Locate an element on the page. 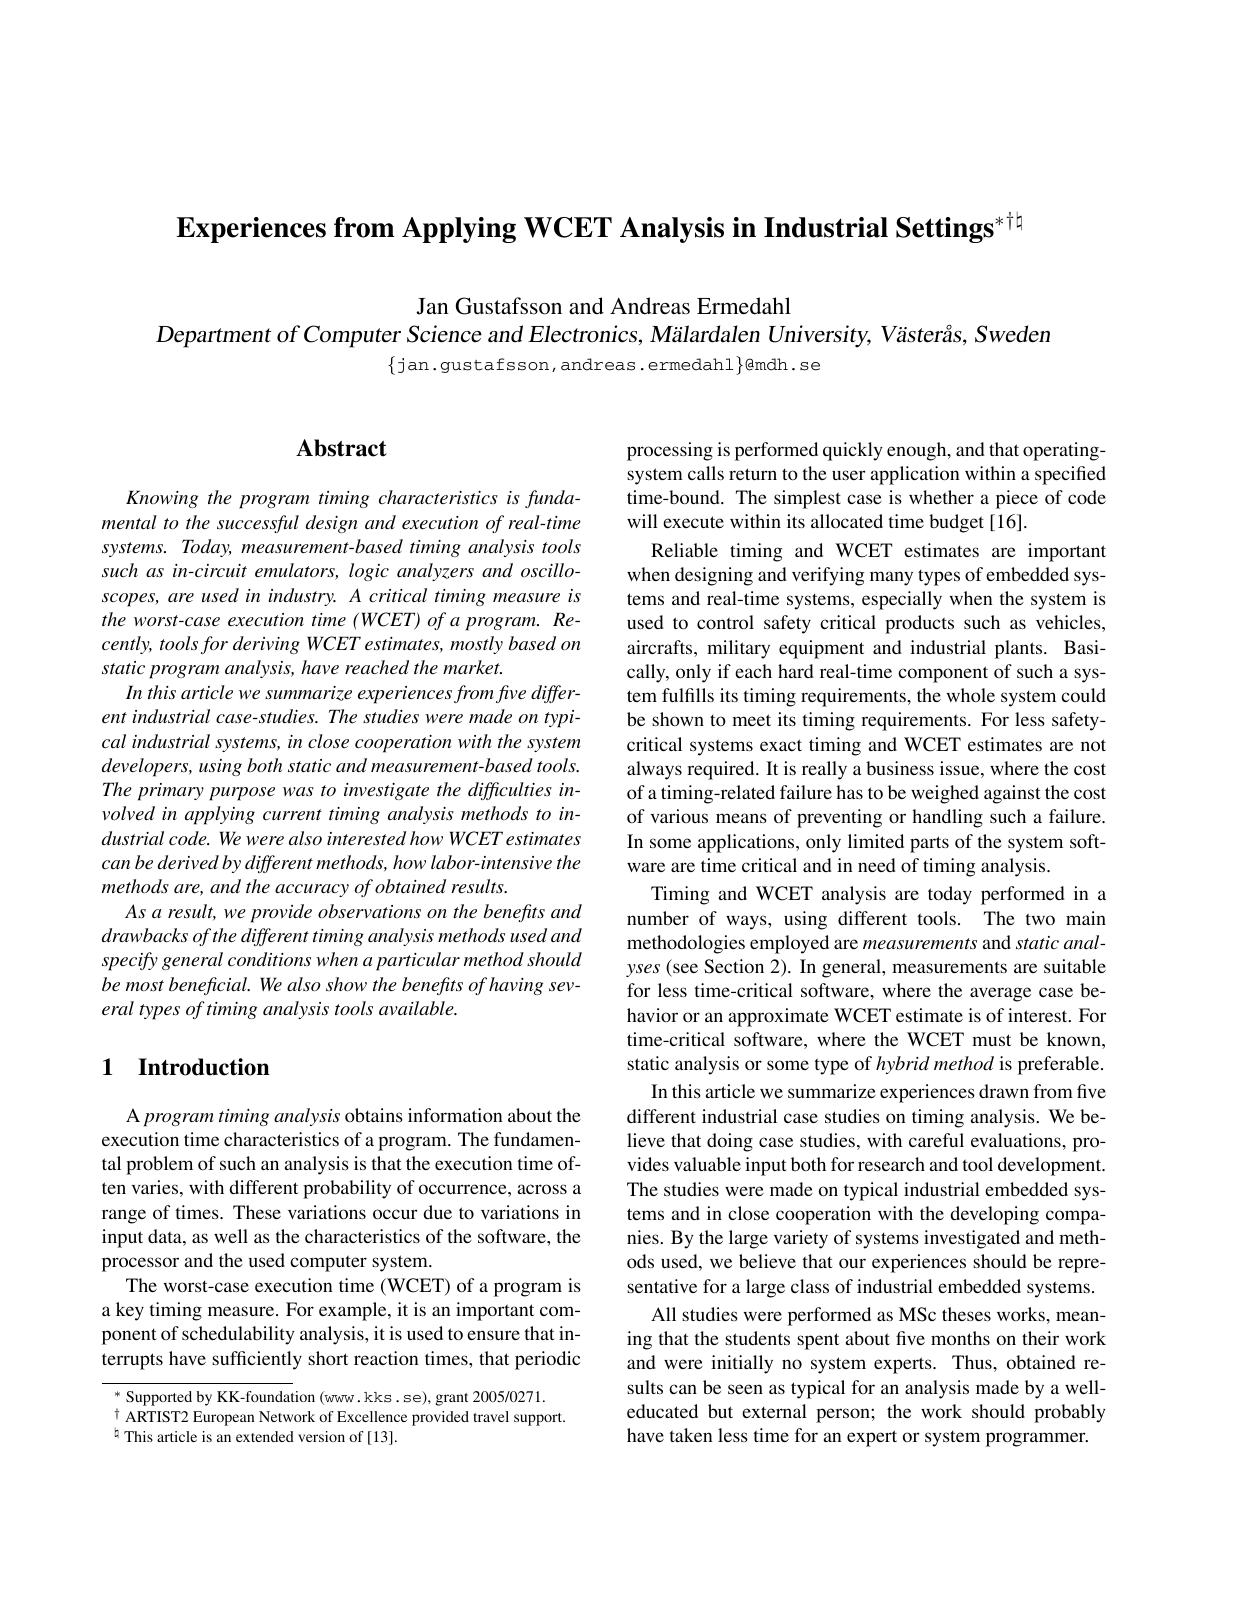 The image size is (1242, 1607). Knowing is located at coordinates (162, 499).
